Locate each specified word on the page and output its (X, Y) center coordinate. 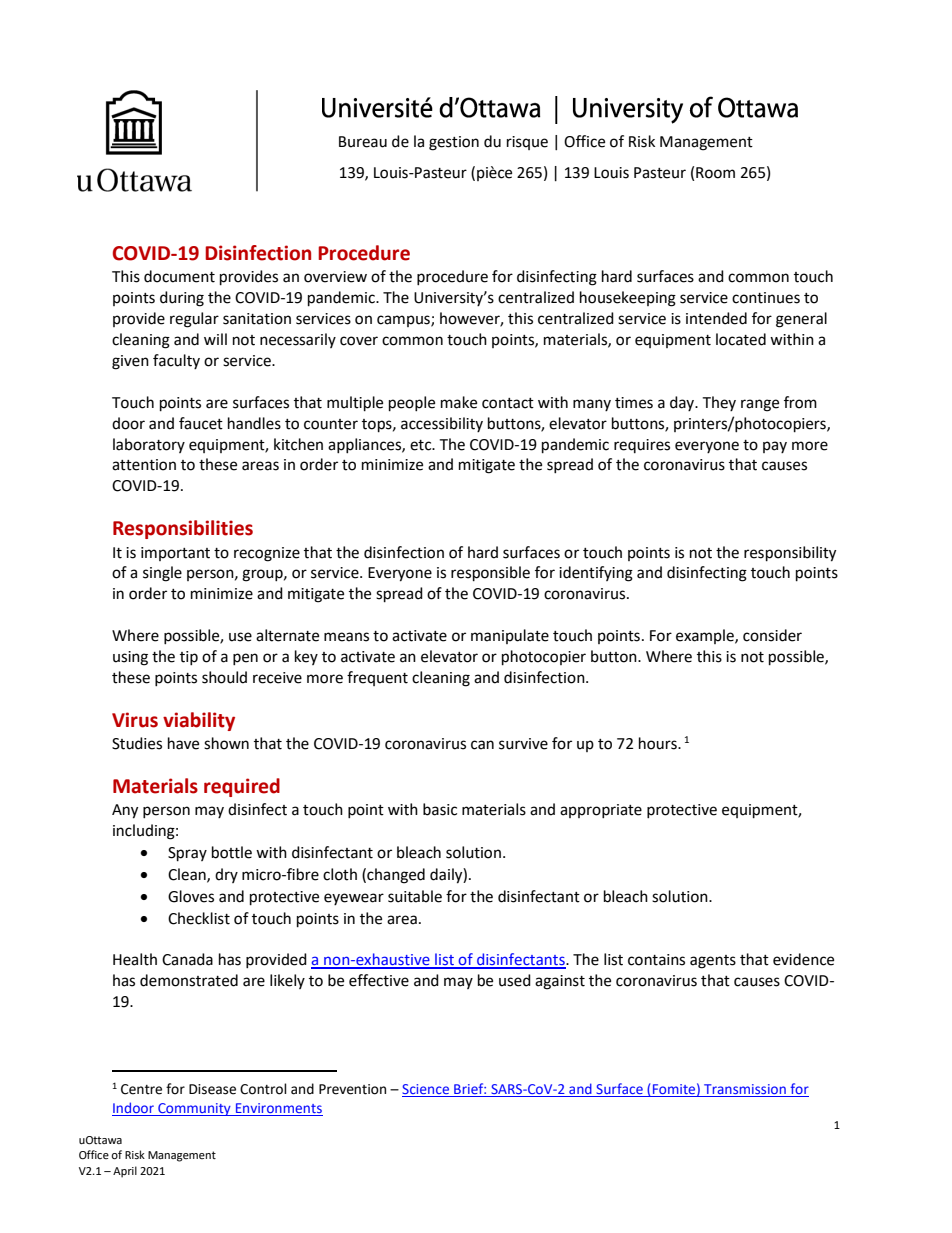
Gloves (191, 896)
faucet (201, 423)
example (706, 636)
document (179, 276)
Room (715, 173)
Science (427, 1090)
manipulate (510, 636)
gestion (454, 143)
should (224, 677)
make (459, 402)
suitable (415, 896)
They (719, 403)
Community (194, 1109)
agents (713, 962)
